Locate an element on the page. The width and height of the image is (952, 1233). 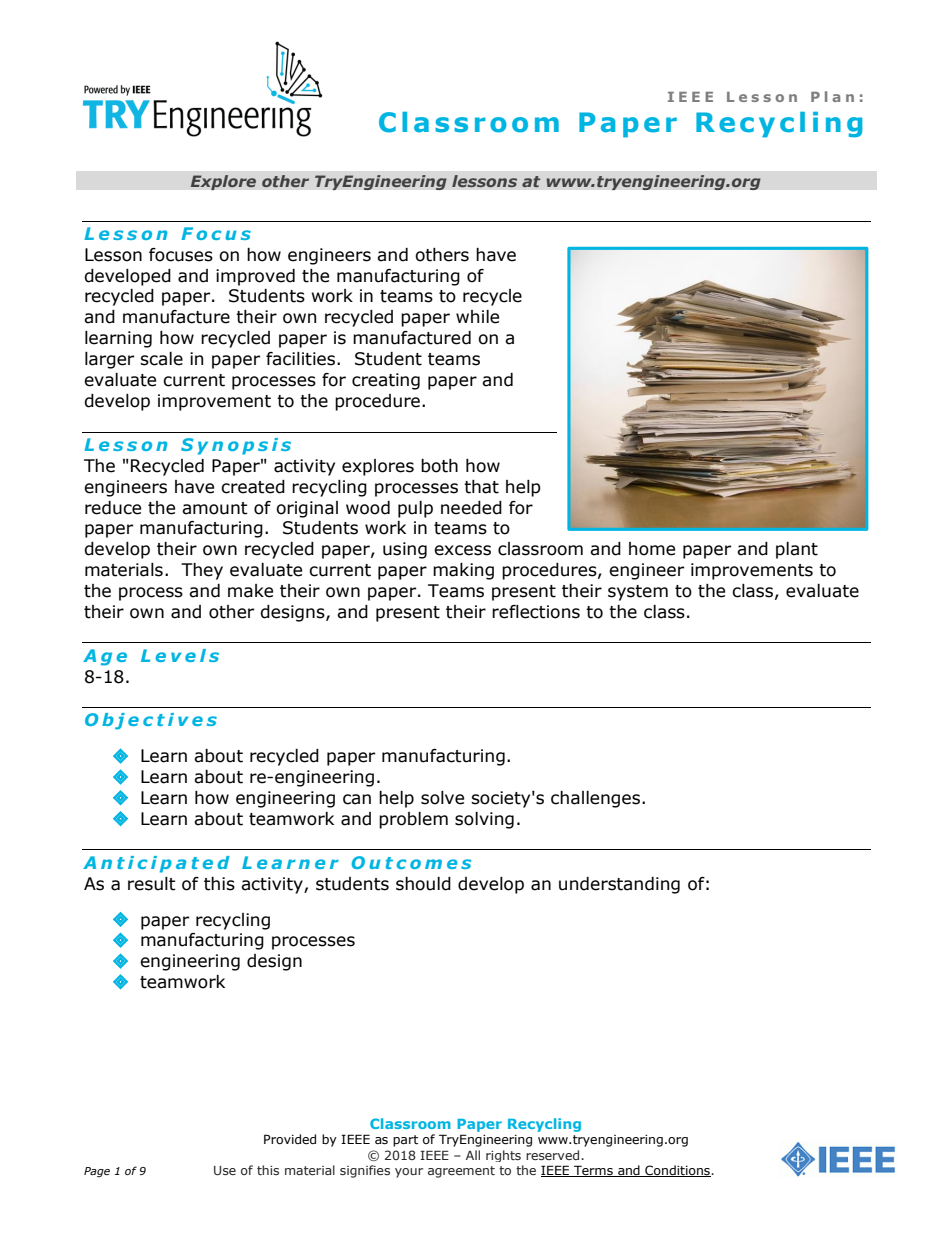
result is located at coordinates (152, 884).
